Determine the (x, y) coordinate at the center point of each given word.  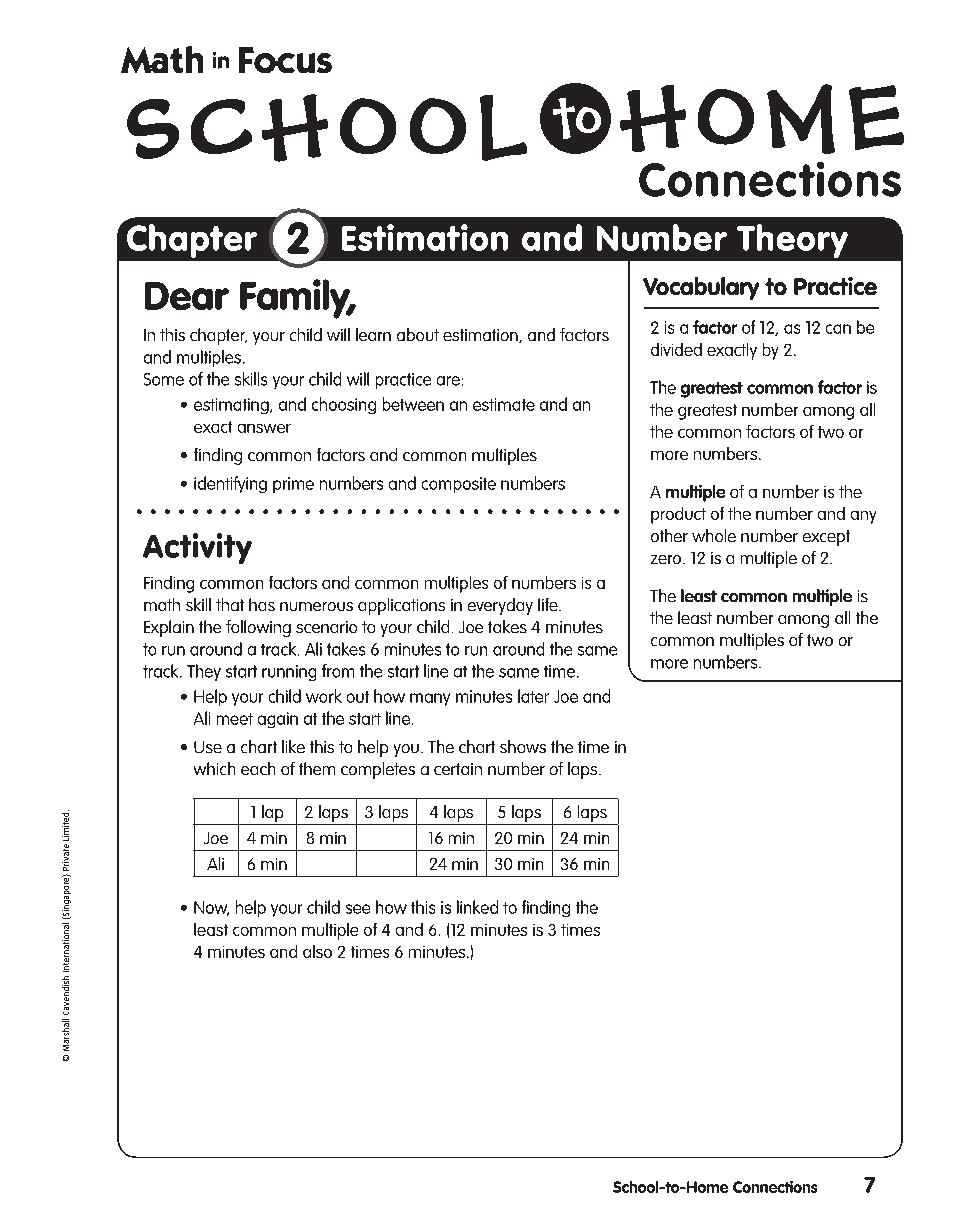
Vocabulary (701, 288)
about (418, 334)
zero (667, 559)
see (358, 909)
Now (211, 908)
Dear (187, 296)
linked (477, 907)
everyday (500, 606)
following (258, 628)
